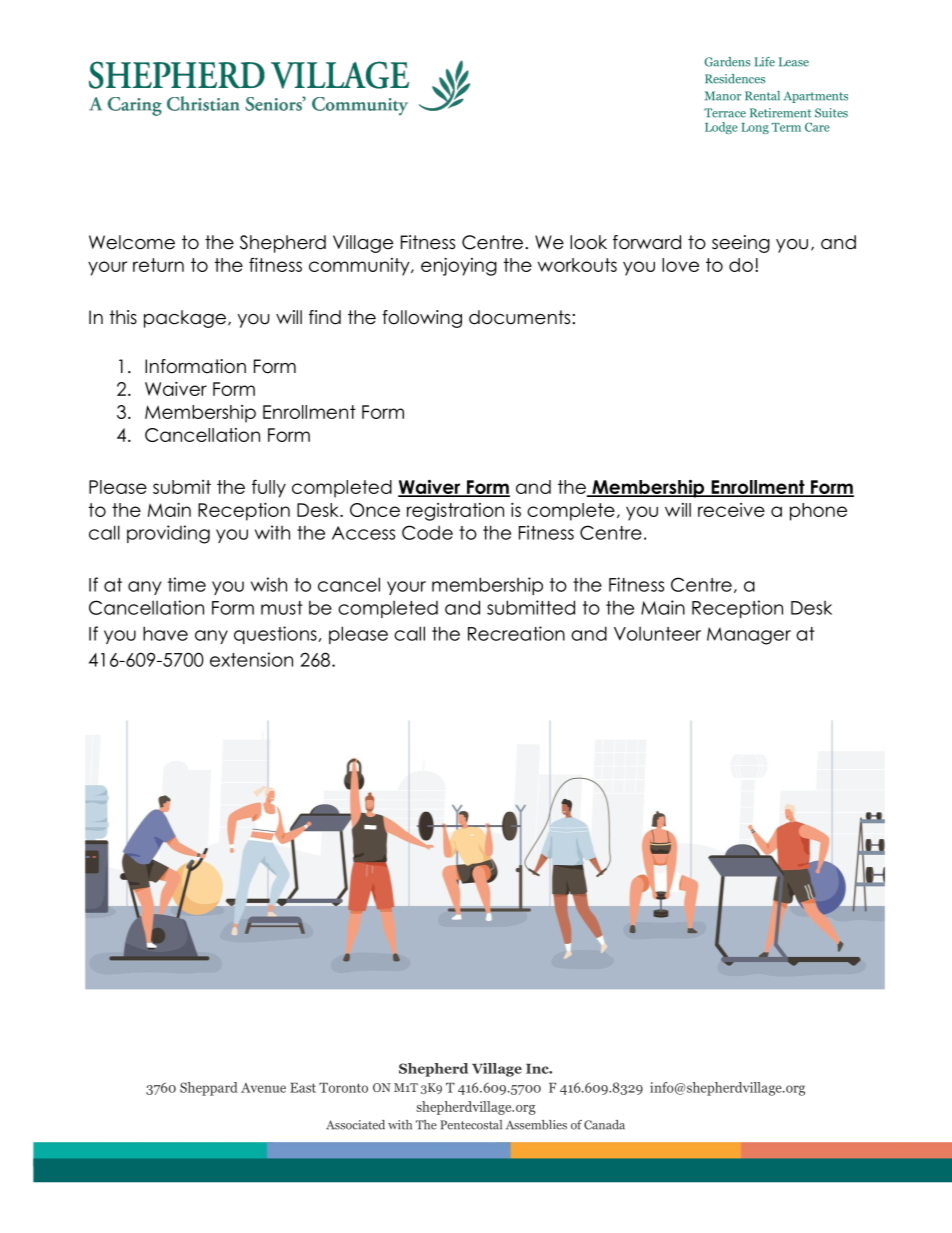 This image has height=1233, width=952. What do you see at coordinates (749, 636) in the image?
I see `Manager` at bounding box center [749, 636].
